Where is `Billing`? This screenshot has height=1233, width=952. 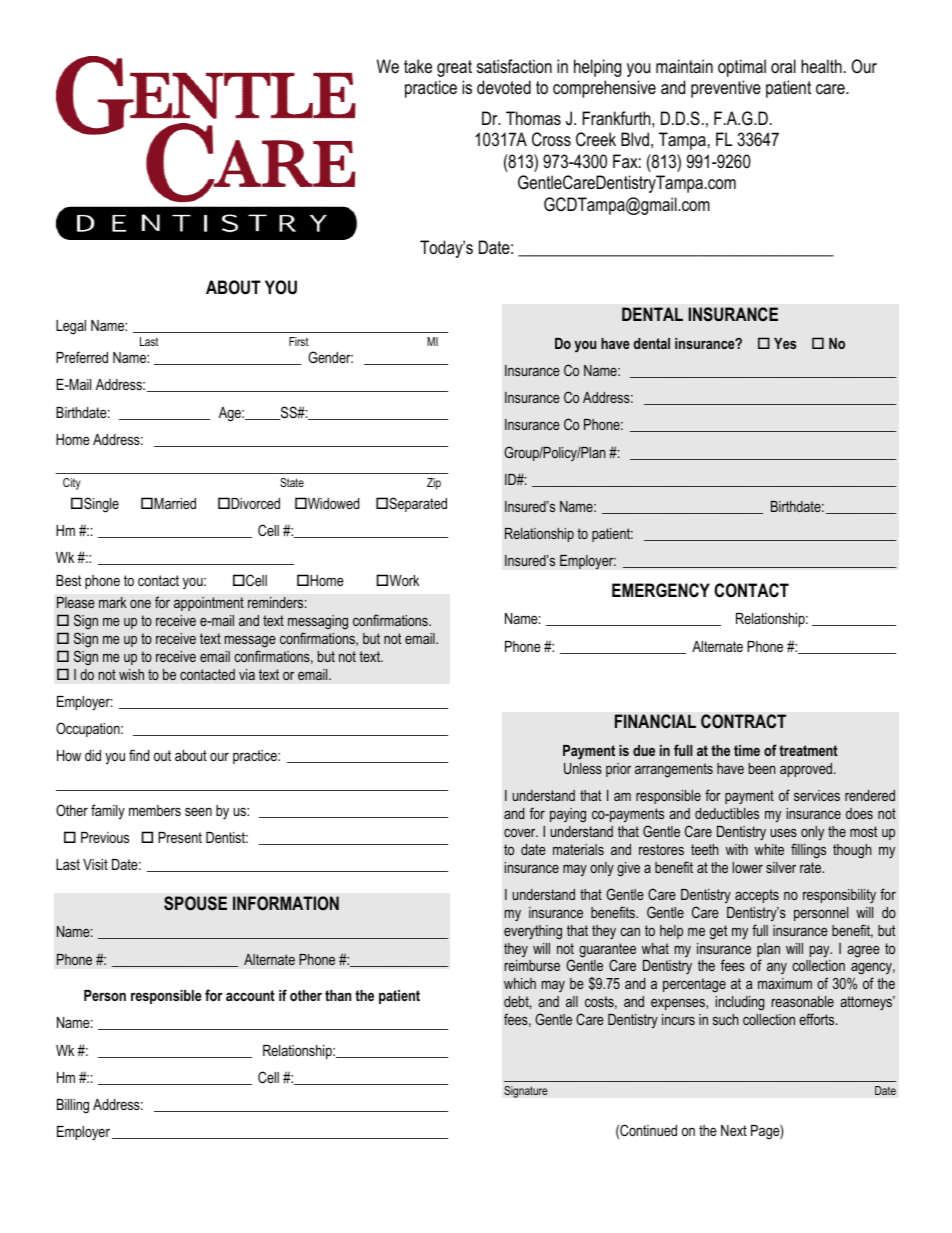 Billing is located at coordinates (73, 1106).
